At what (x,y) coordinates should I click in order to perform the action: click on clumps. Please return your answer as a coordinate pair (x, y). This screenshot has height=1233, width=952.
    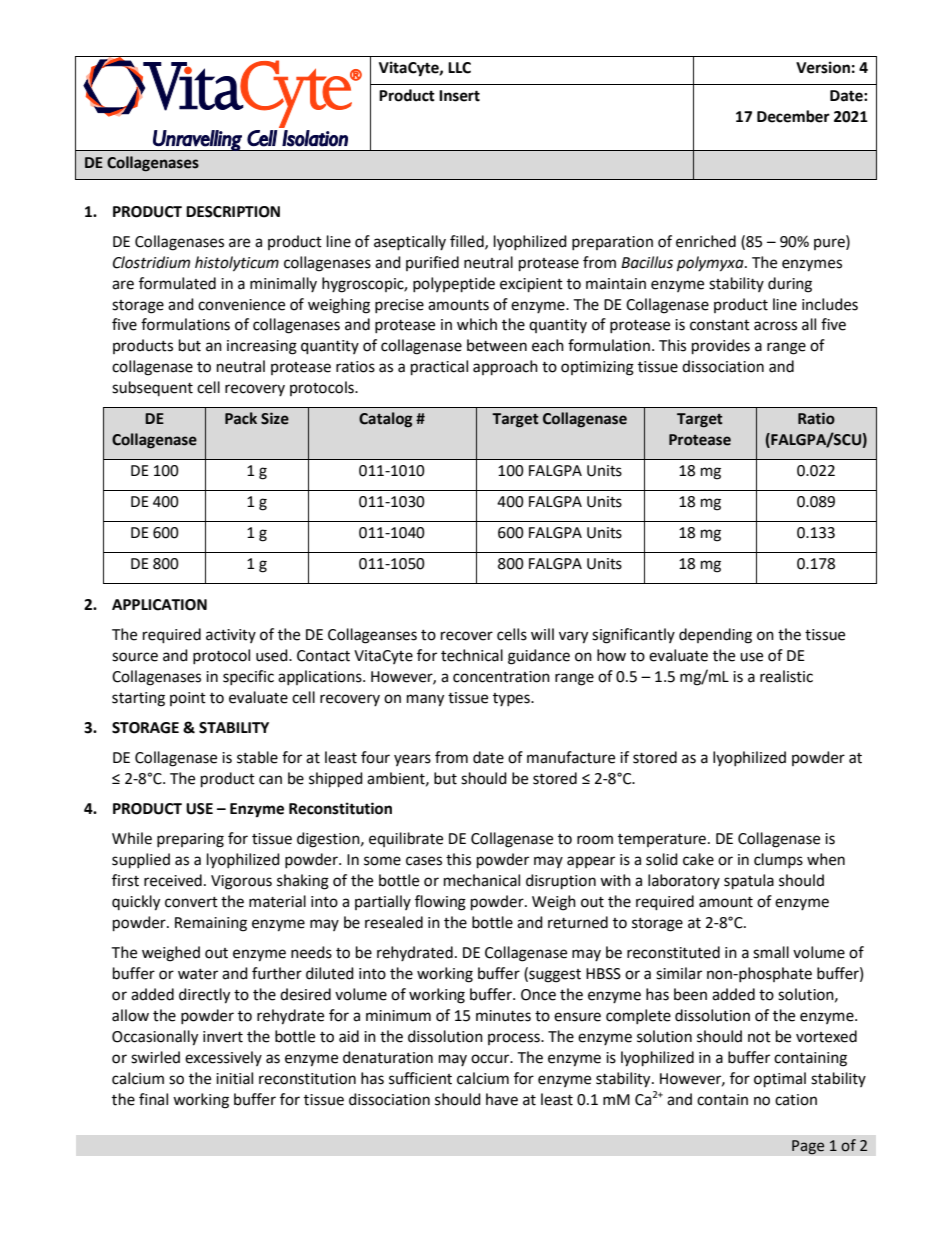
    Looking at the image, I should click on (778, 860).
